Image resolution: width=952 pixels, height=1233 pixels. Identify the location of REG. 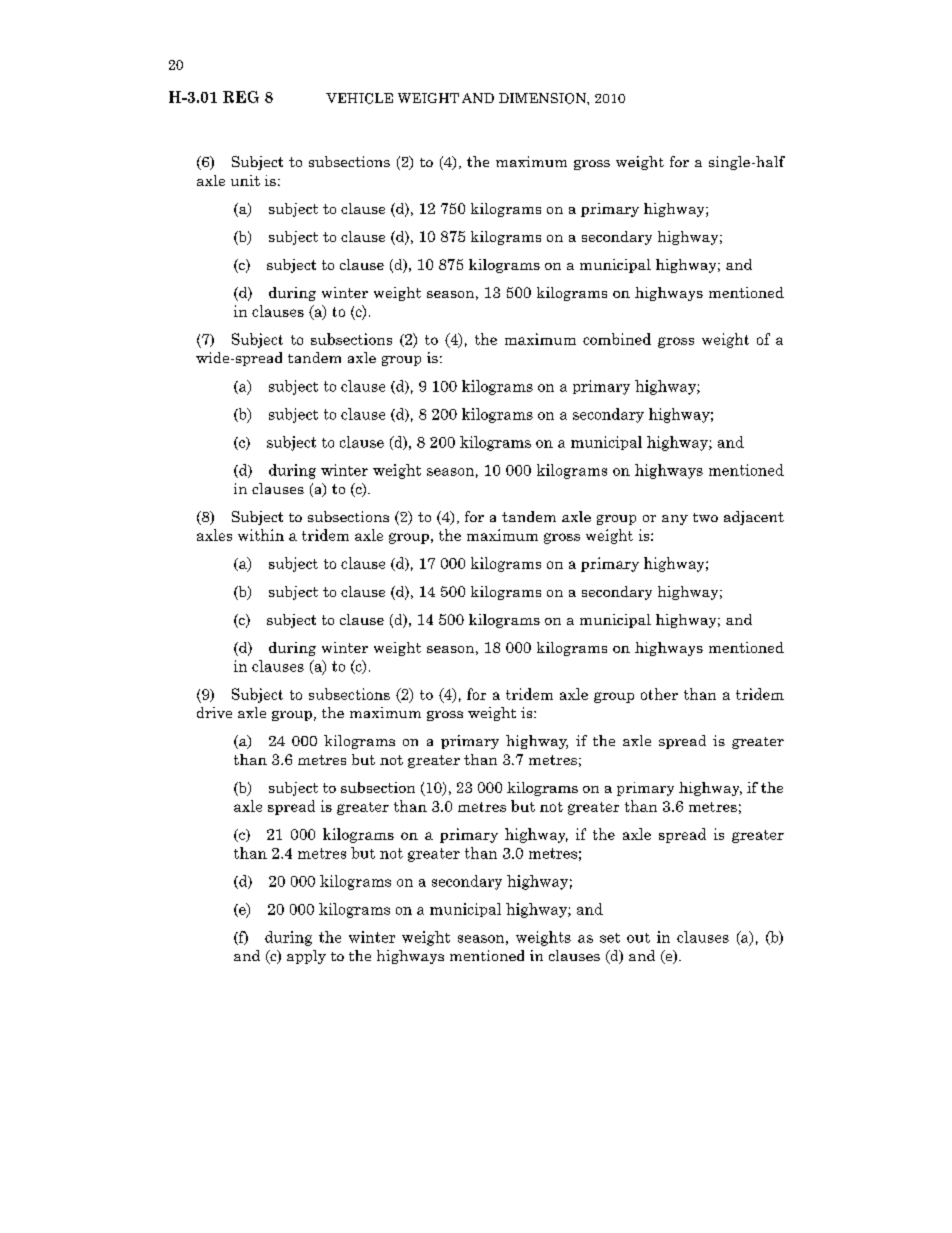
(241, 97).
